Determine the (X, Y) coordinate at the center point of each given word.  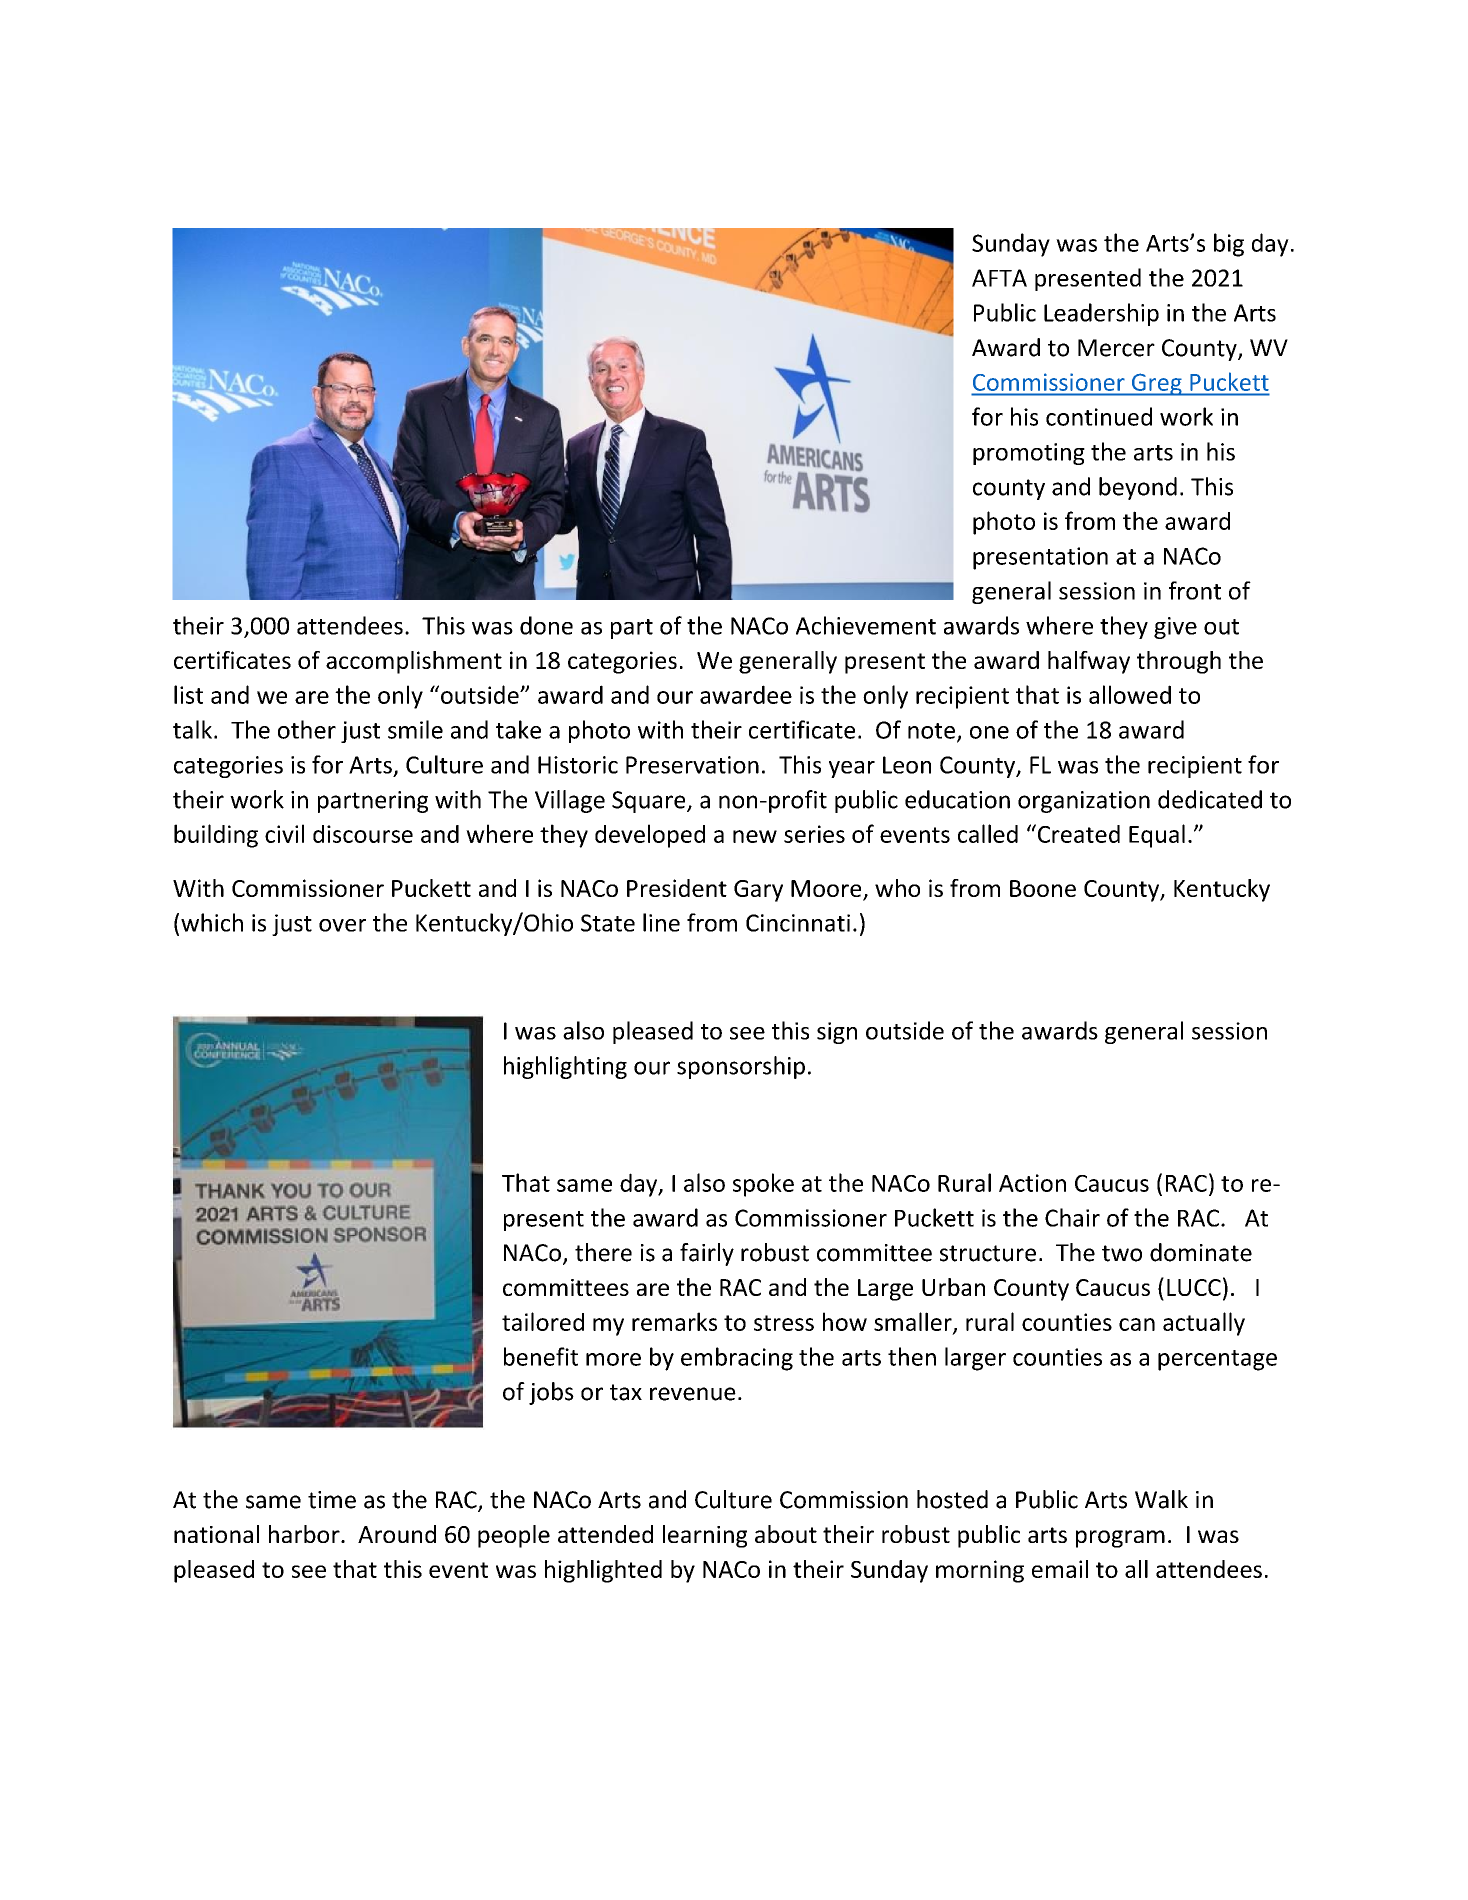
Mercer (1116, 348)
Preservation (692, 765)
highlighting (565, 1067)
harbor (305, 1534)
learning (705, 1536)
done (546, 625)
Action (1032, 1183)
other (307, 729)
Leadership (1101, 314)
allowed (1130, 694)
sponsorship (741, 1067)
